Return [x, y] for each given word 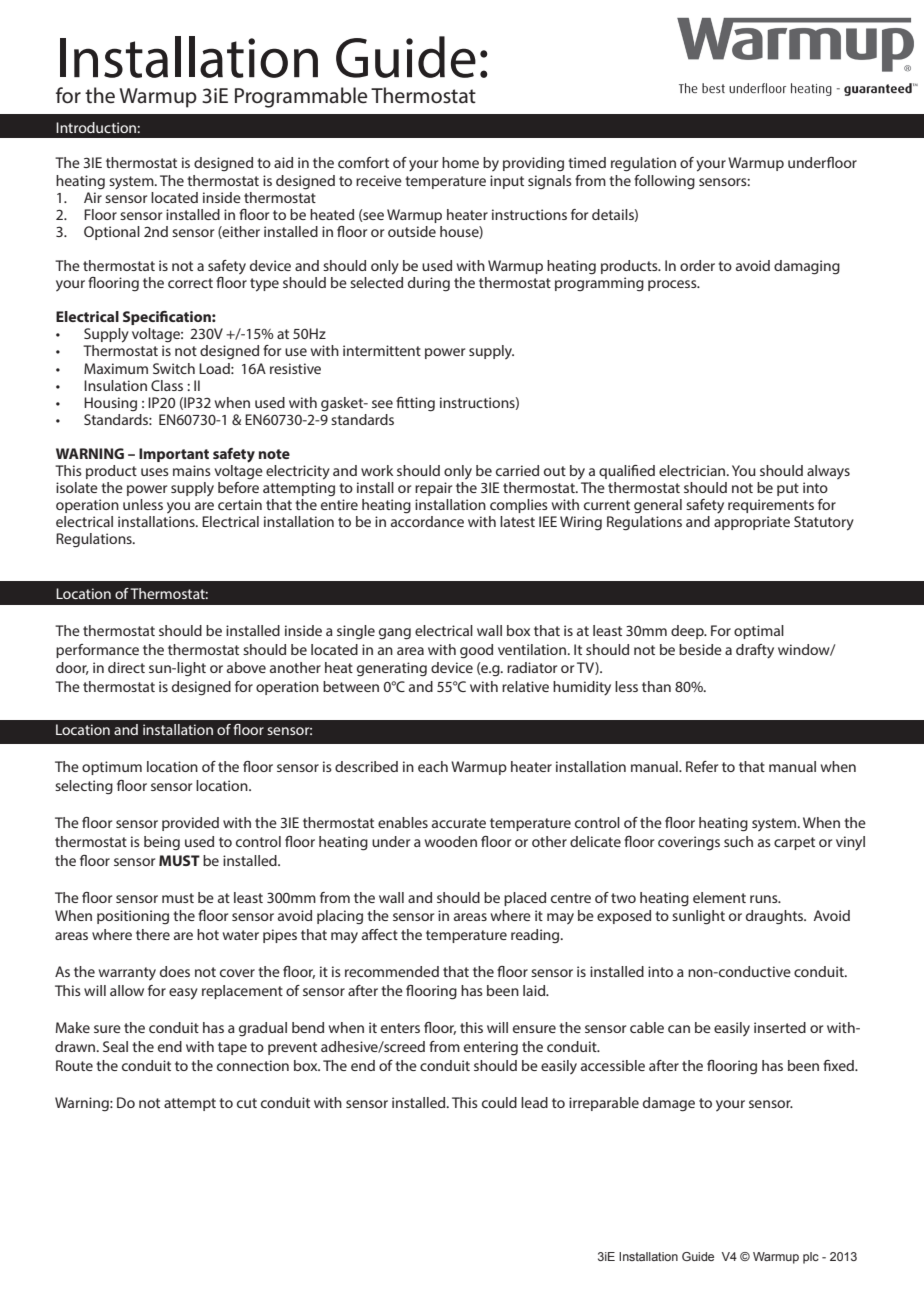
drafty [755, 651]
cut [247, 1103]
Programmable [301, 97]
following [664, 182]
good [476, 651]
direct [126, 667]
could [499, 1102]
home [460, 162]
